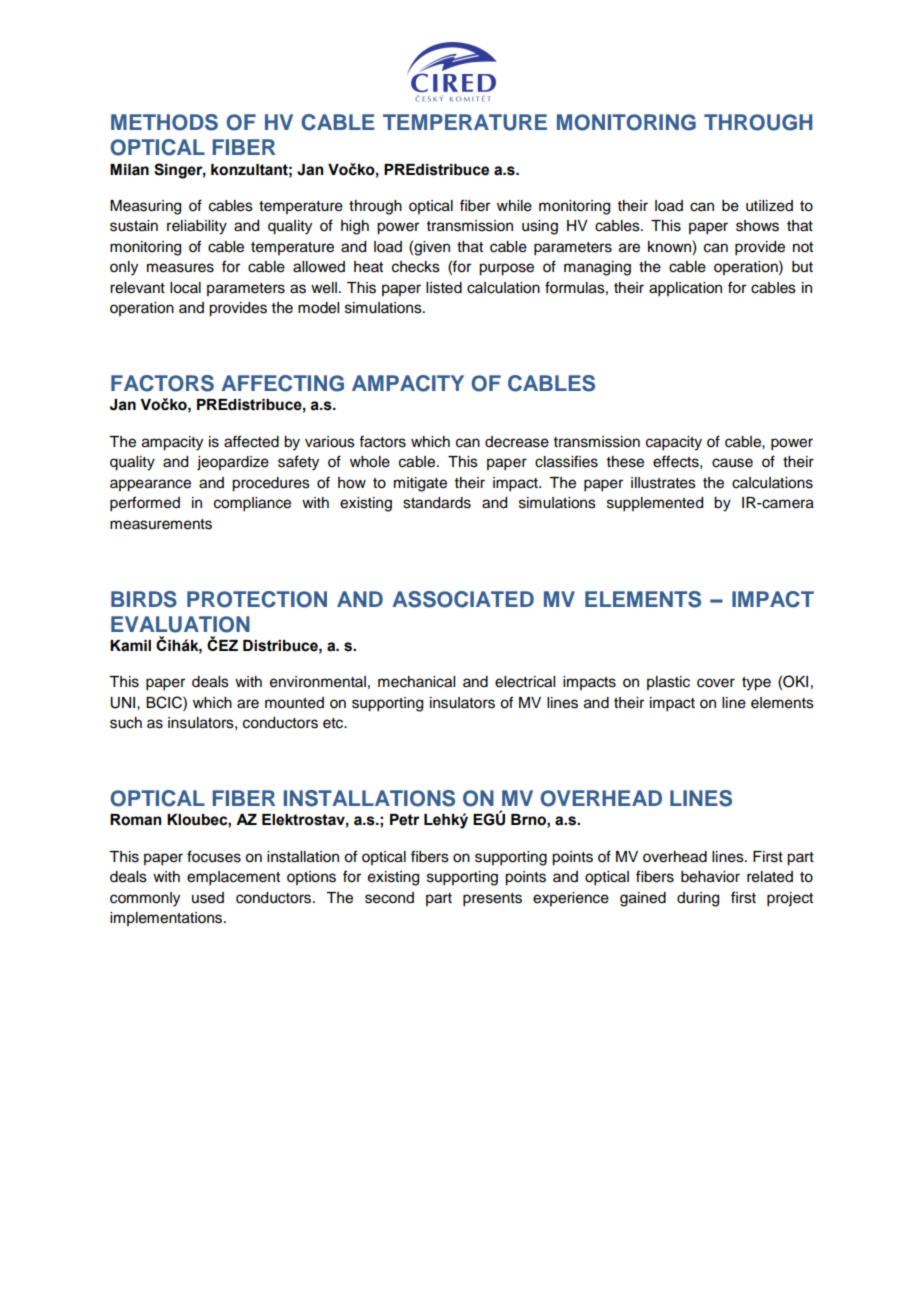  What do you see at coordinates (514, 206) in the page?
I see `while` at bounding box center [514, 206].
